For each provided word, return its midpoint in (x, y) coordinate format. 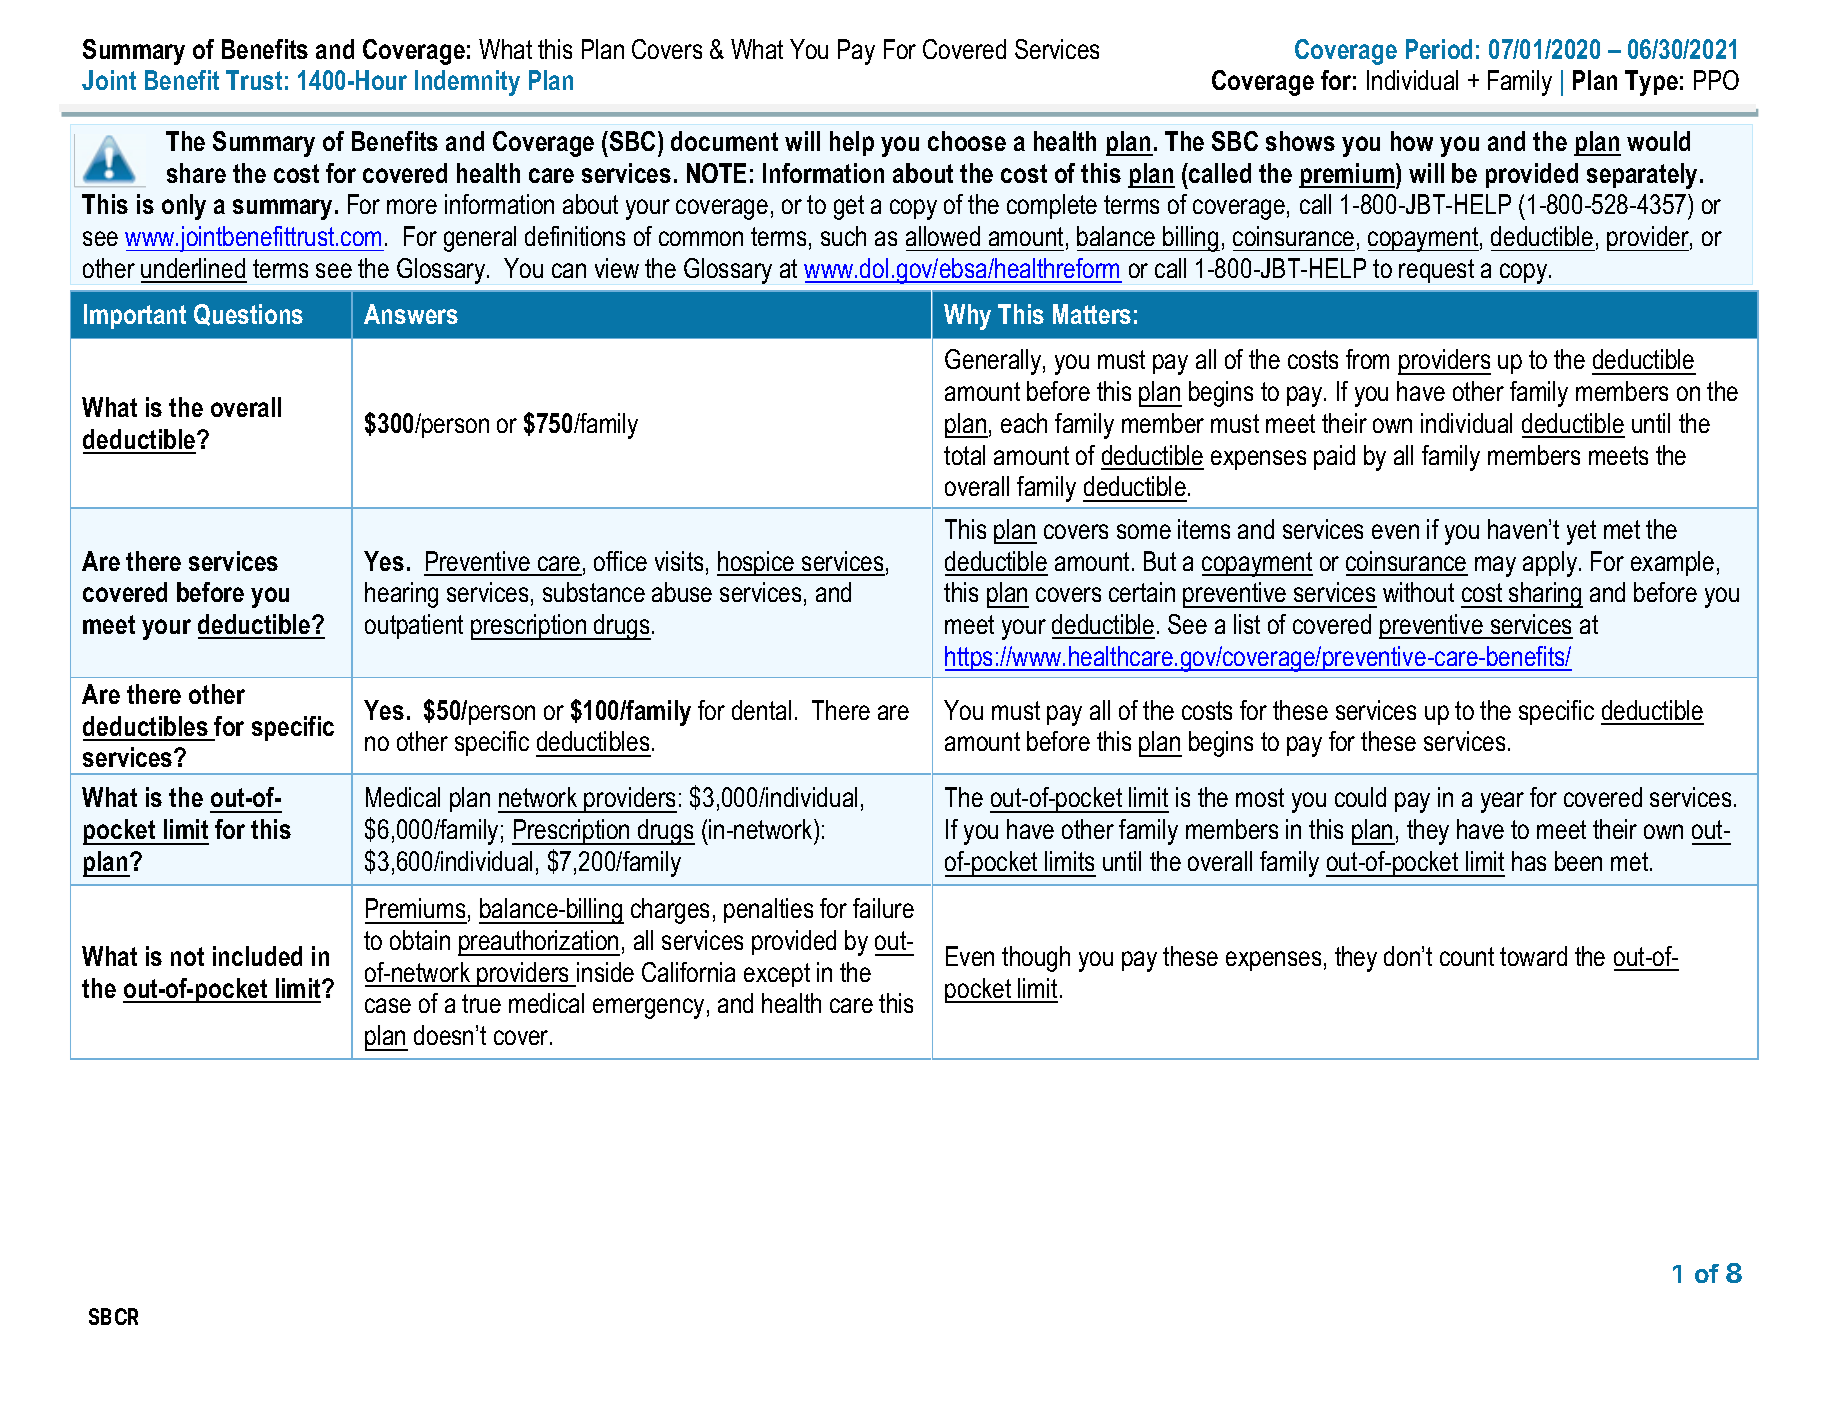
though (1036, 959)
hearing (401, 595)
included (257, 956)
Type (1651, 83)
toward (1533, 956)
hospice (757, 563)
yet (1581, 532)
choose (967, 141)
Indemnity (467, 83)
